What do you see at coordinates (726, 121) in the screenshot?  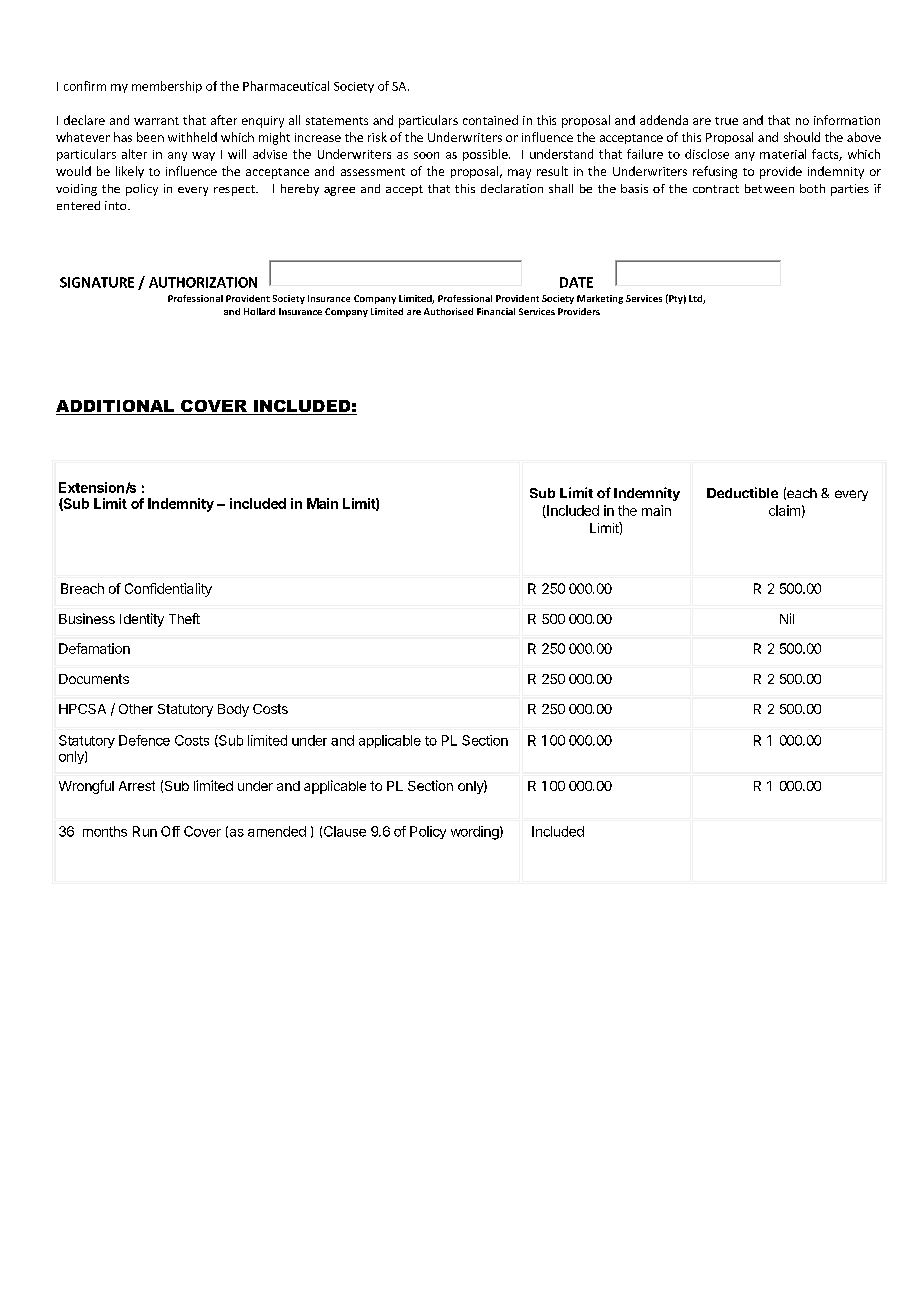 I see `true` at bounding box center [726, 121].
